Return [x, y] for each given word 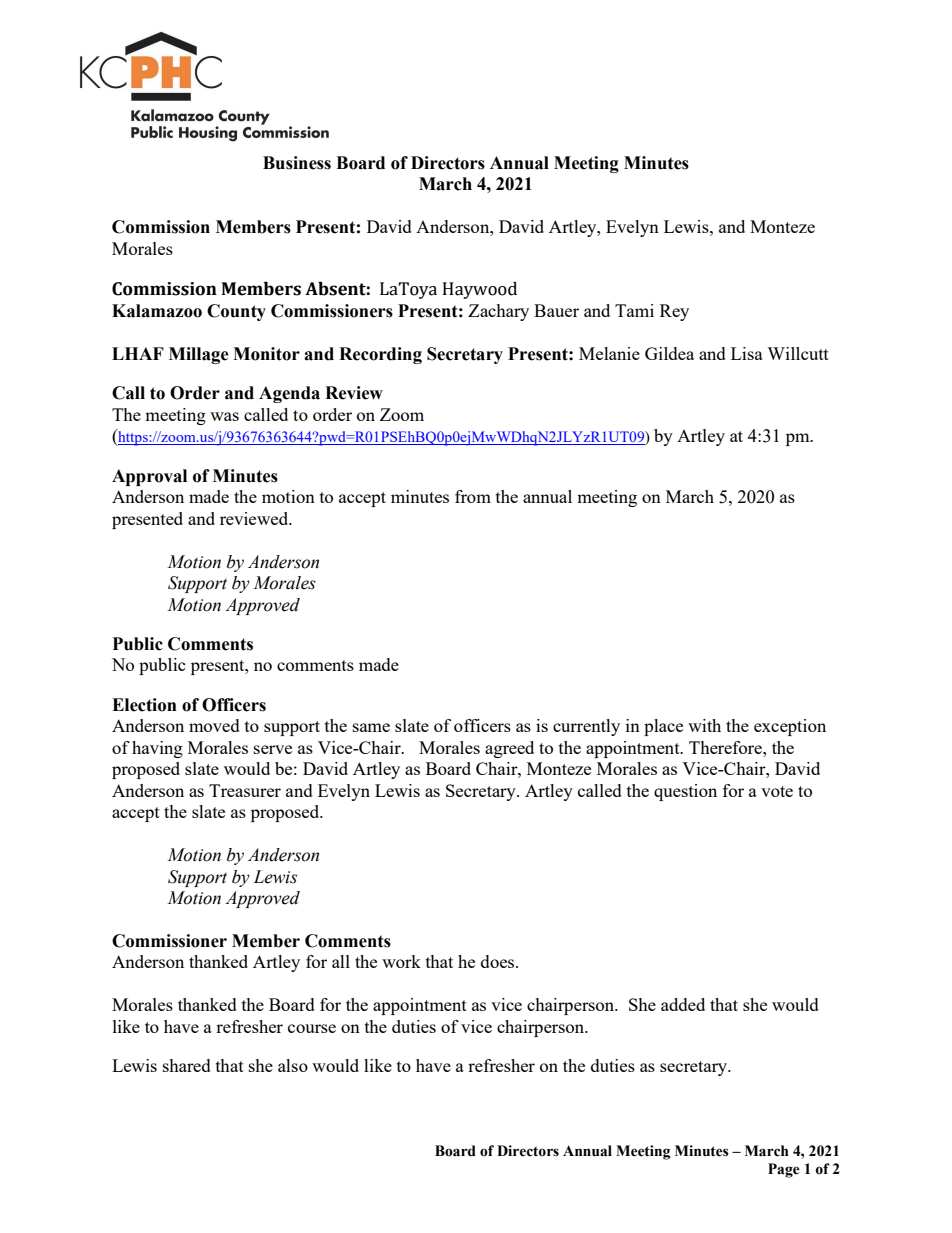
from [473, 496]
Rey [674, 312]
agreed [509, 749]
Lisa [747, 353]
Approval [149, 477]
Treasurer [245, 790]
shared [187, 1065]
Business [297, 163]
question [685, 792]
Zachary [498, 312]
